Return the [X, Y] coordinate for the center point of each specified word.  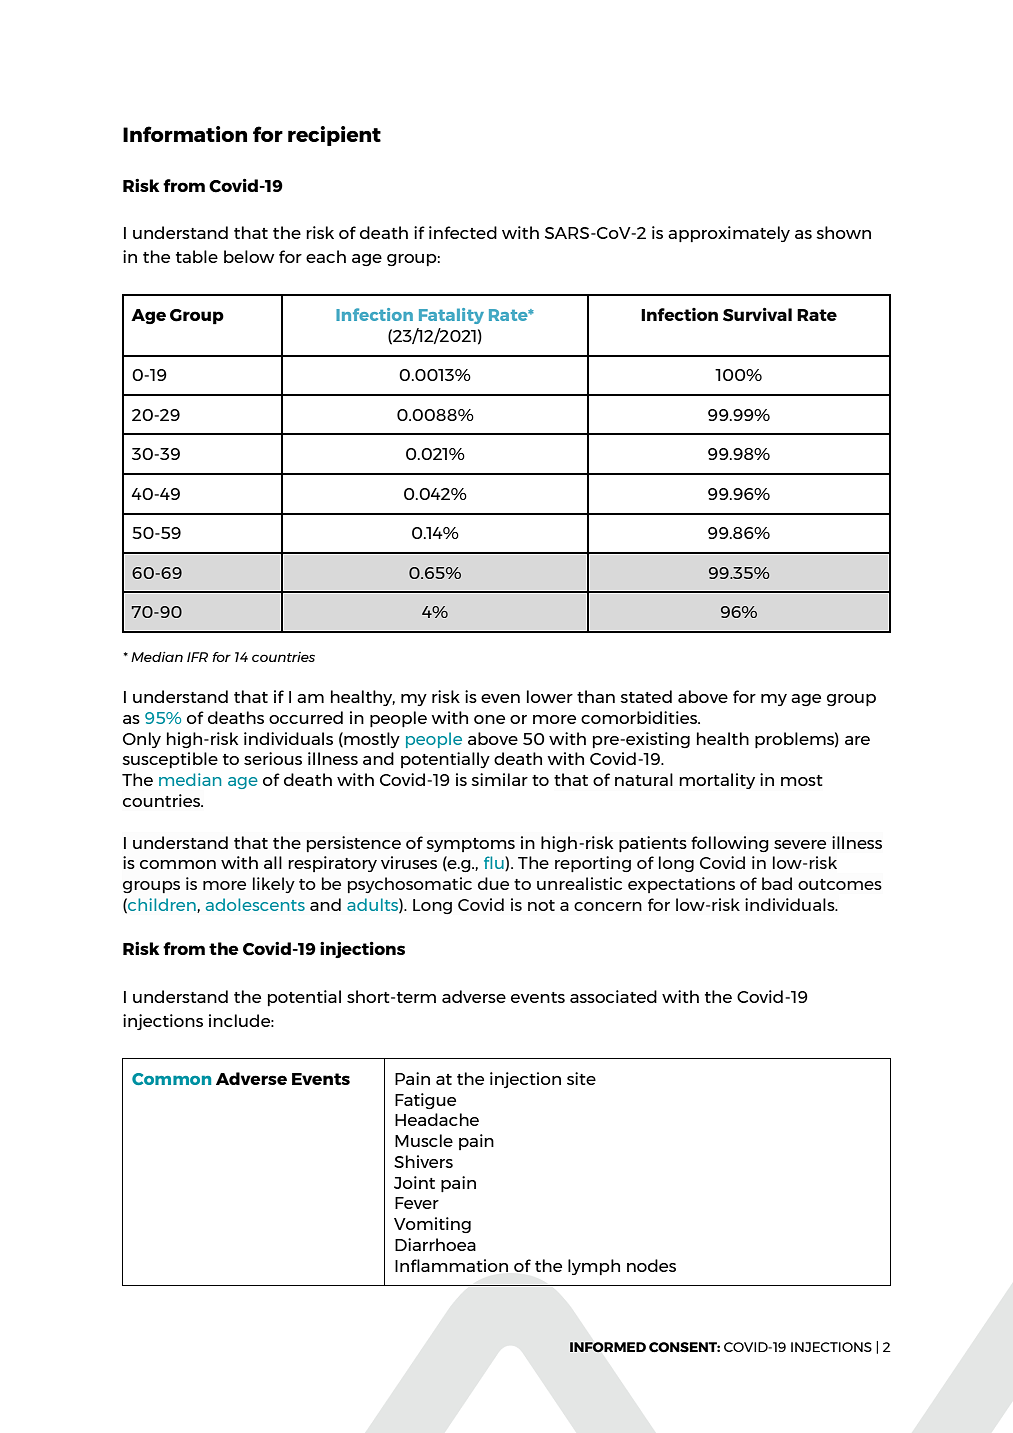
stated [646, 696]
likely [274, 885]
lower [550, 696]
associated [613, 996]
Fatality [451, 316]
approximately [729, 234]
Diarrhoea [435, 1244]
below [249, 256]
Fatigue [425, 1101]
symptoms [470, 845]
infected [463, 232]
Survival [757, 314]
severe [800, 844]
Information [185, 134]
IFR [197, 657]
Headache [437, 1119]
